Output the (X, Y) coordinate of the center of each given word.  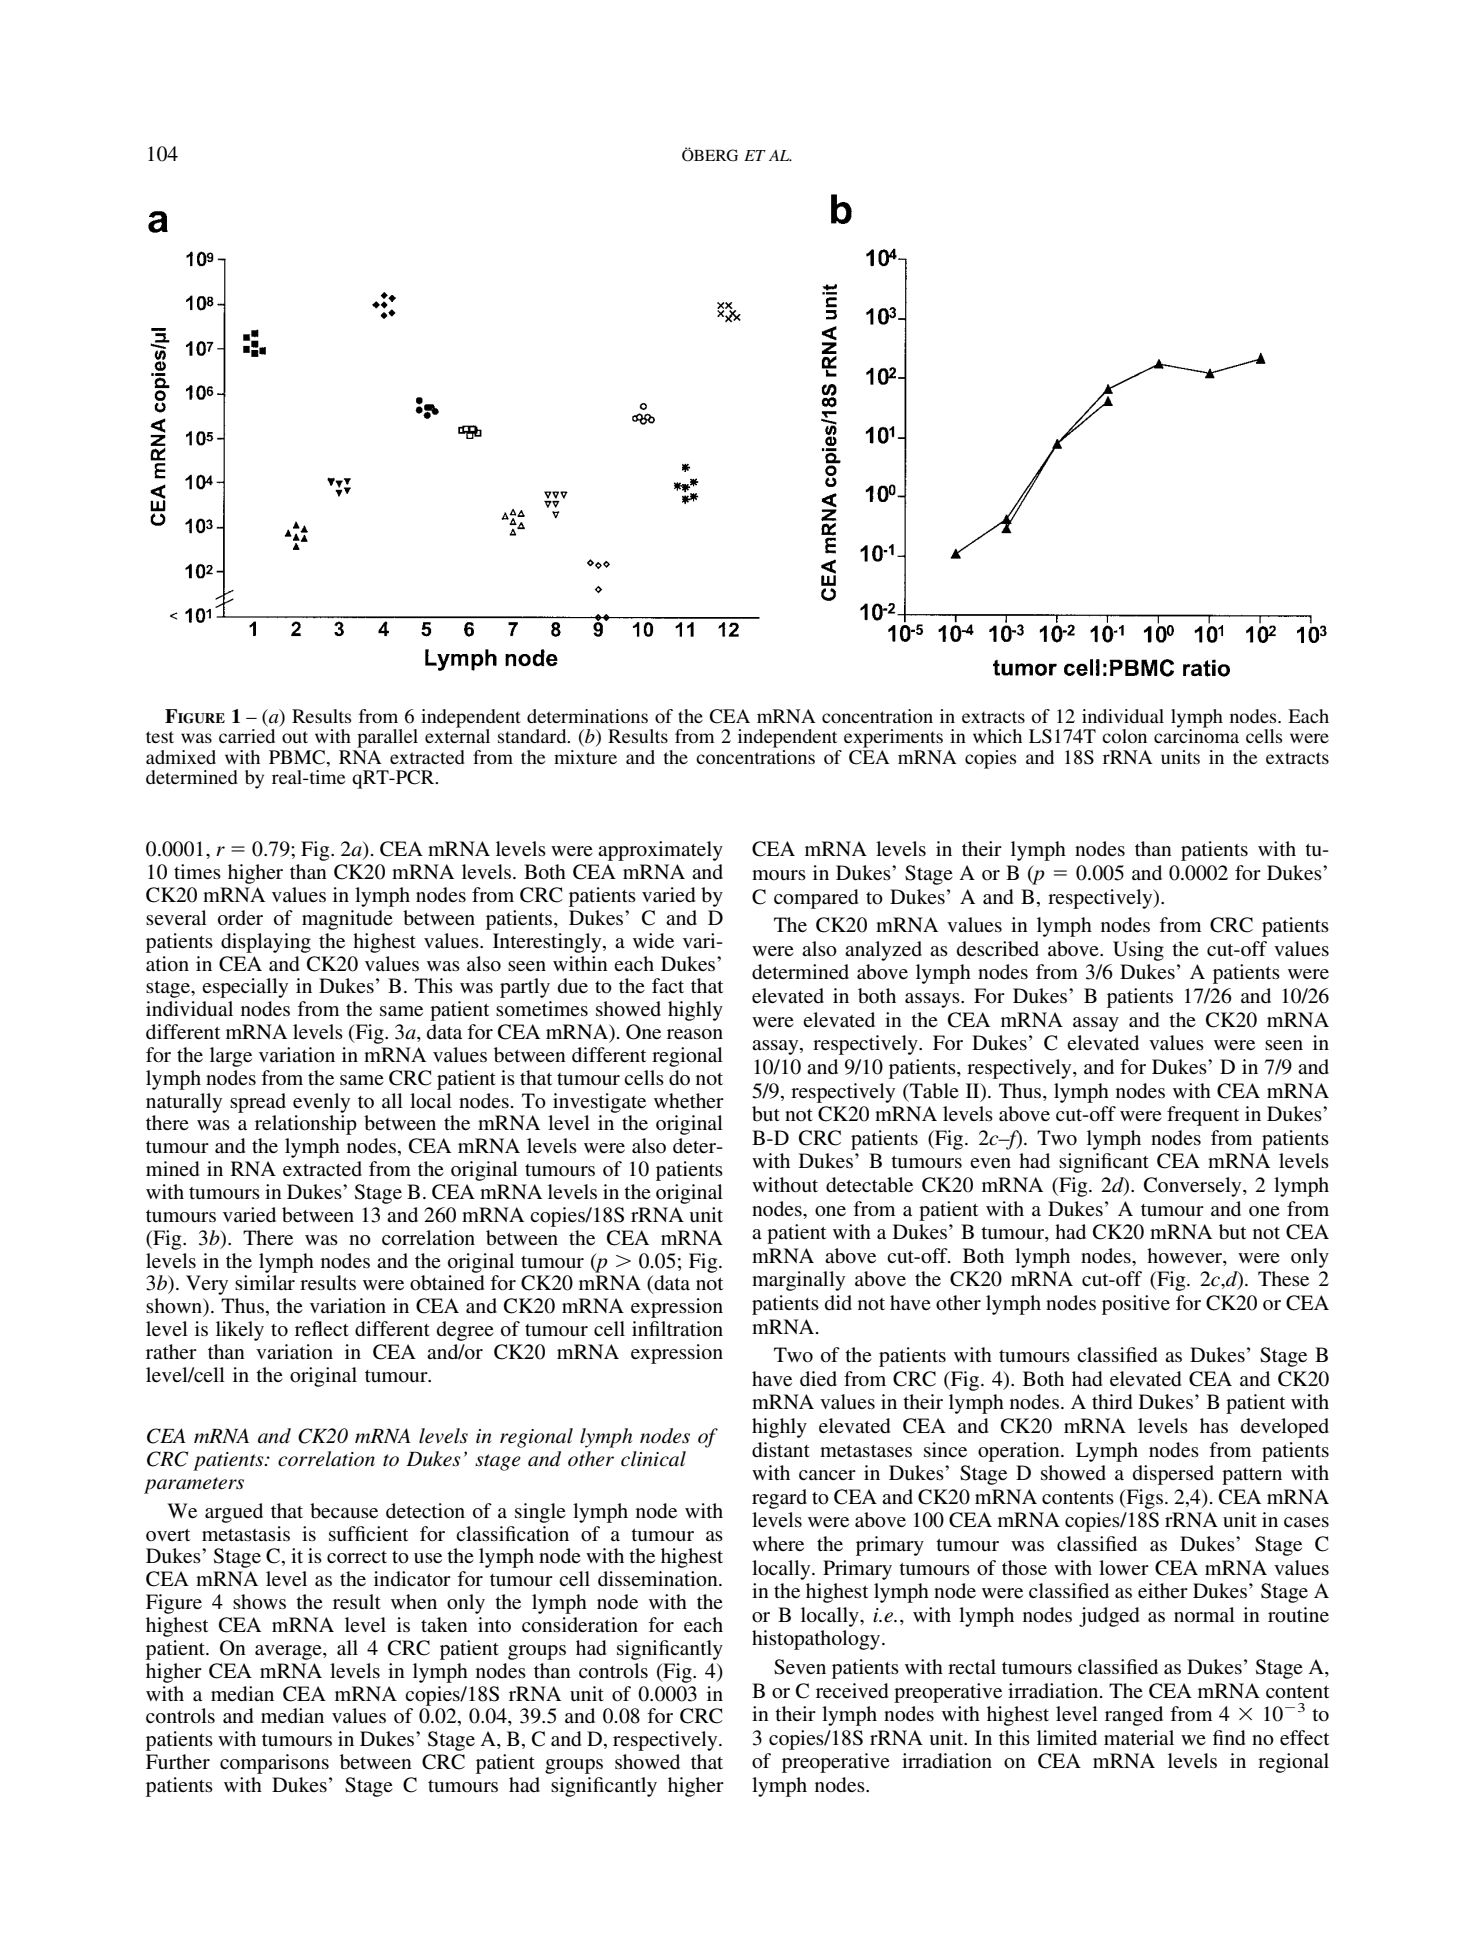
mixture (585, 757)
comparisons (274, 1764)
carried (247, 736)
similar (265, 1282)
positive (1136, 1305)
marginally (798, 1281)
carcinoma (1196, 735)
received (852, 1691)
